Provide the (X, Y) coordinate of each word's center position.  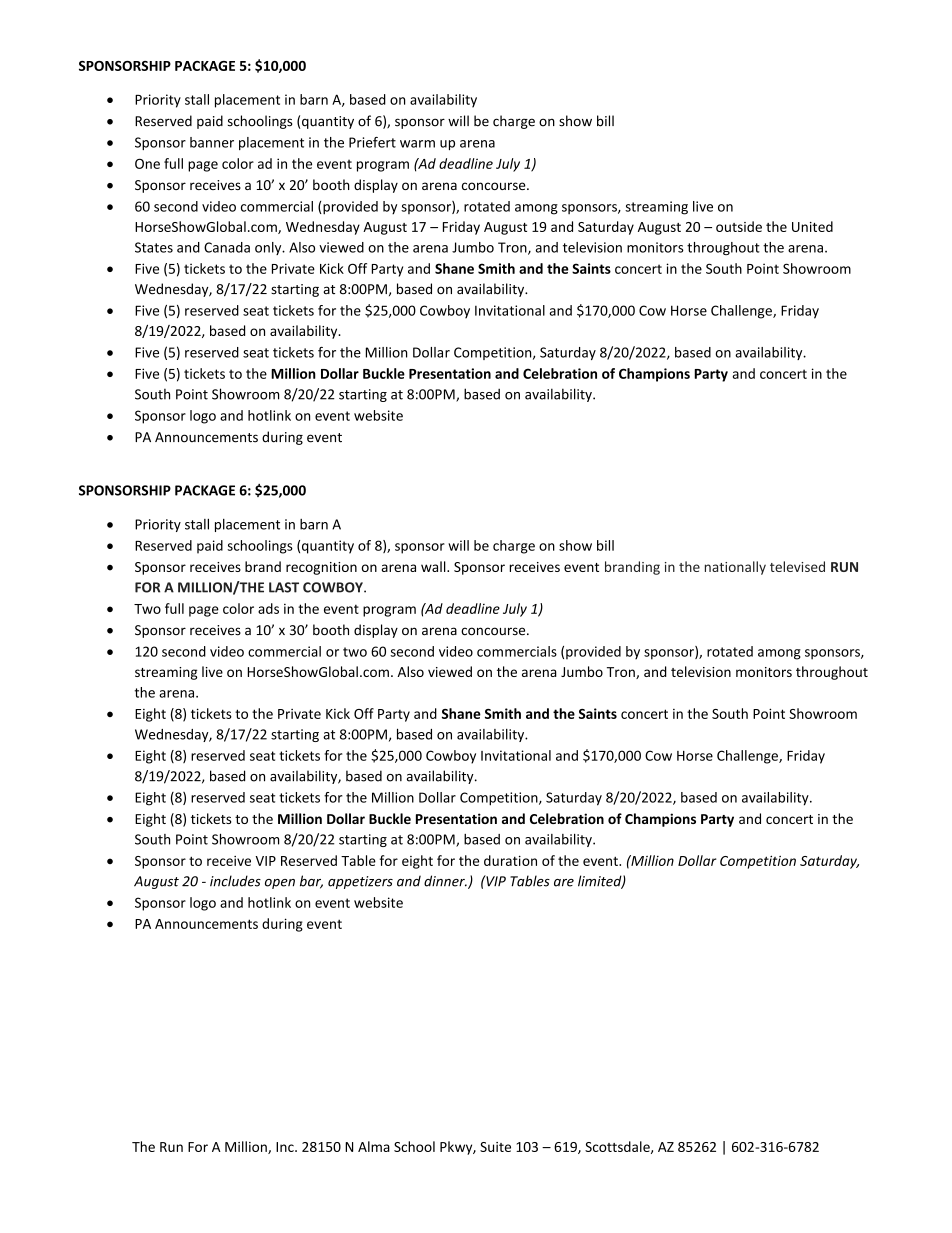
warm (417, 144)
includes (235, 881)
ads (268, 608)
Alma (374, 1146)
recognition (321, 568)
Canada (227, 247)
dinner (445, 881)
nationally (735, 568)
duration (510, 860)
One (147, 163)
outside (739, 226)
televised (797, 566)
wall (434, 566)
